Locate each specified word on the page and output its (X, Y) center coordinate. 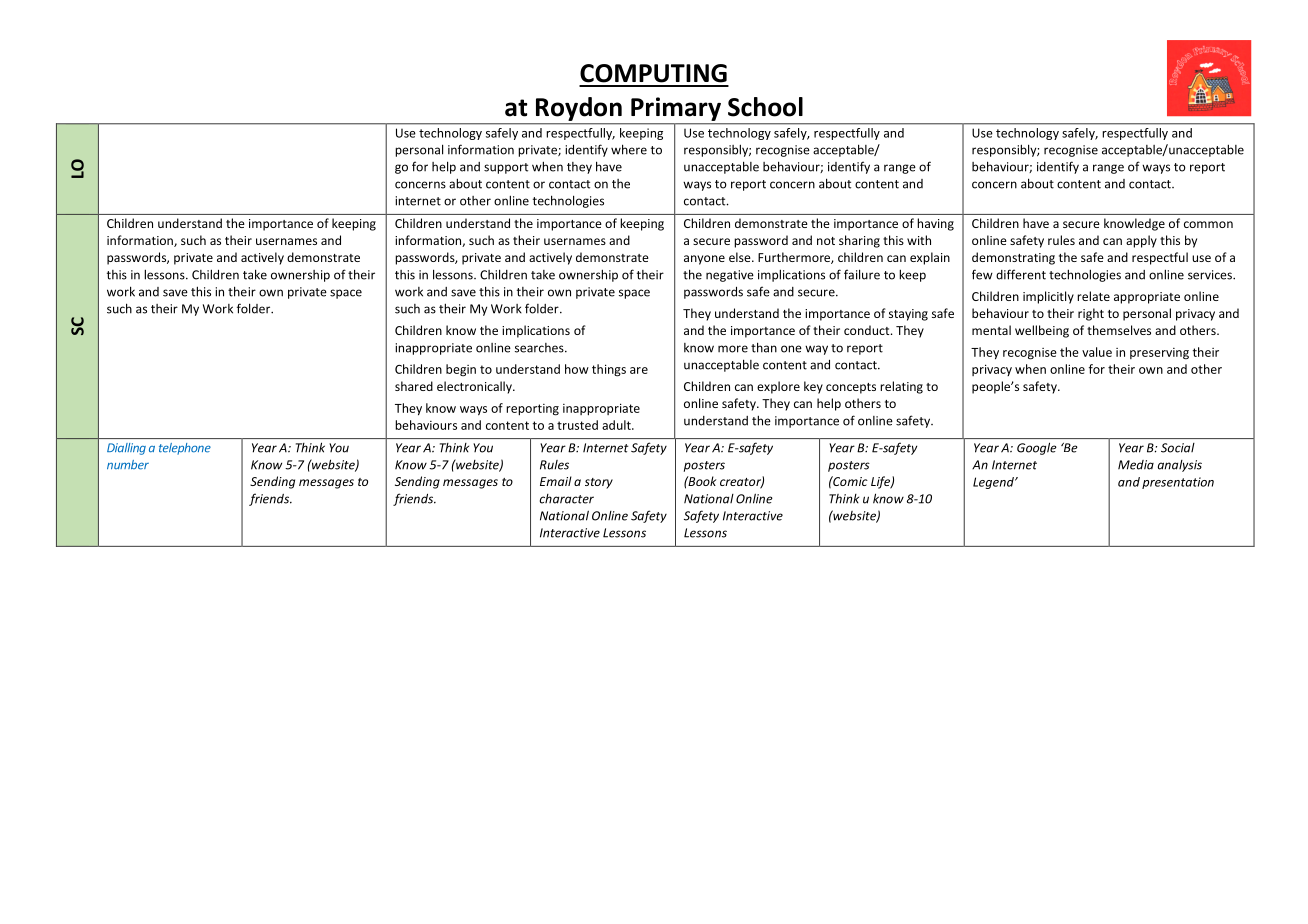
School (765, 107)
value (1097, 352)
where (629, 149)
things (609, 370)
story (599, 483)
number (128, 465)
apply (1141, 241)
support (506, 168)
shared (414, 386)
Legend (994, 483)
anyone (704, 260)
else (741, 257)
